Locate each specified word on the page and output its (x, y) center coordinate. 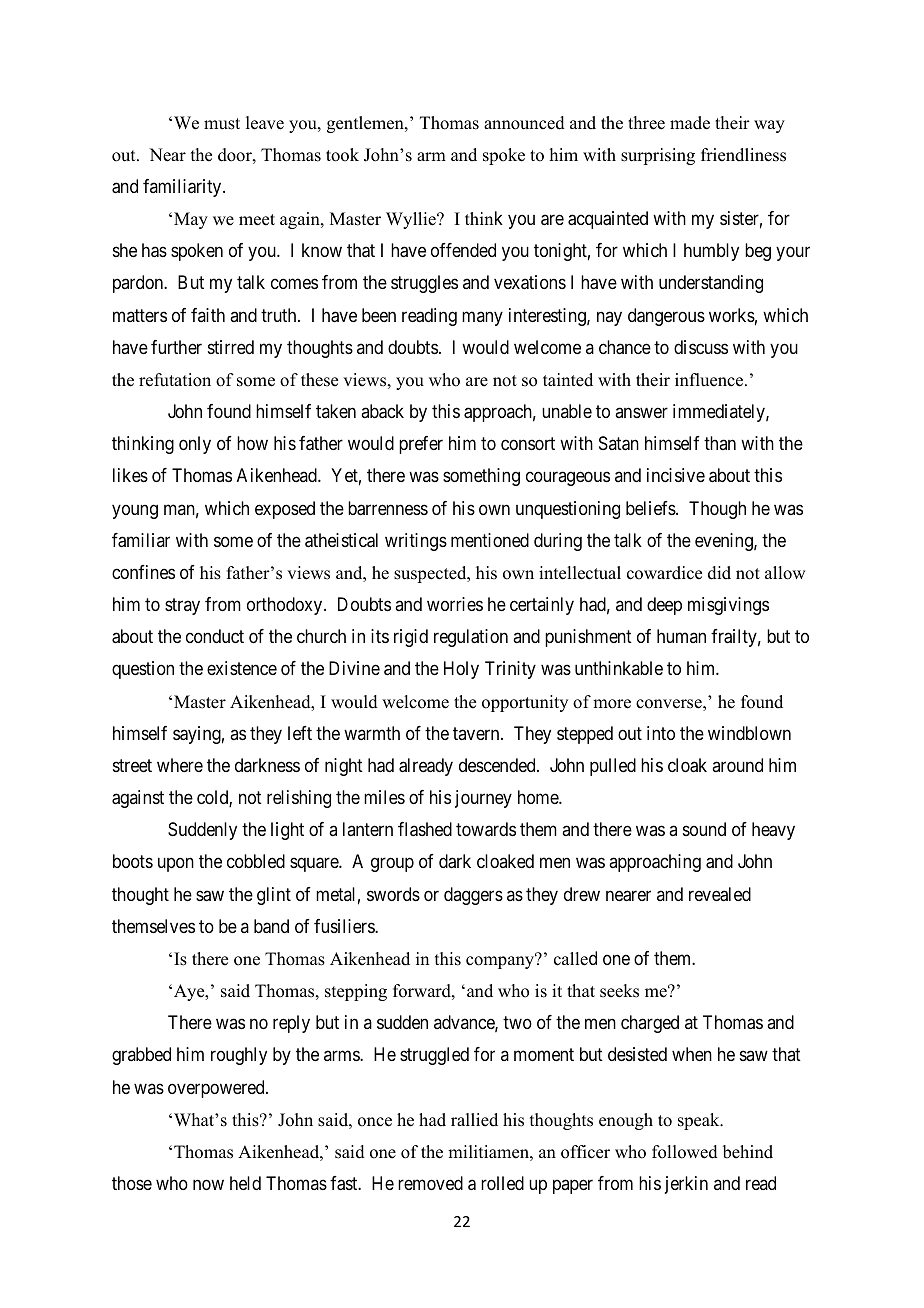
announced (524, 123)
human (681, 636)
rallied (474, 1120)
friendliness (743, 155)
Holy (461, 670)
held (245, 1183)
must (222, 124)
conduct (215, 636)
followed (685, 1152)
